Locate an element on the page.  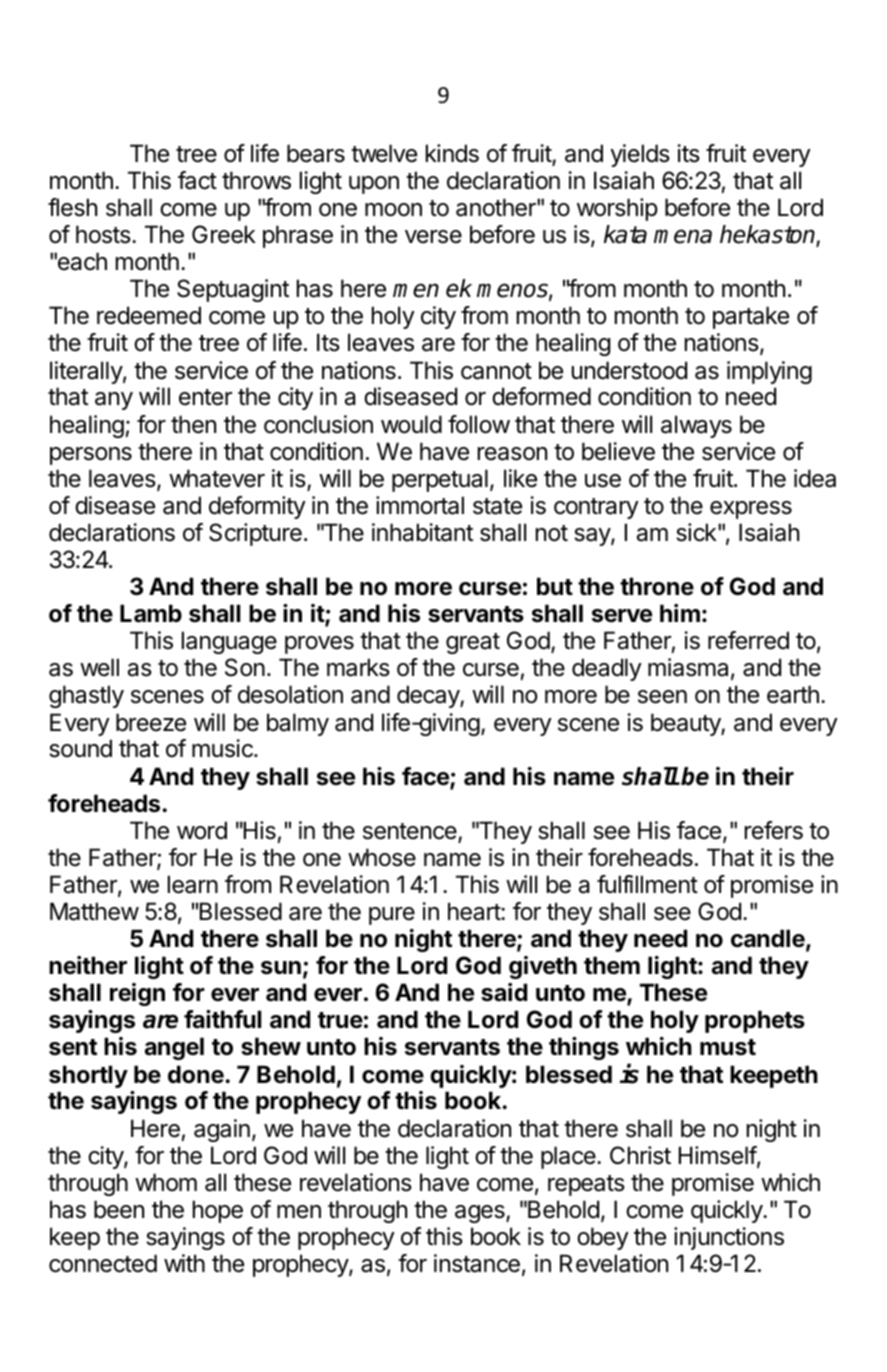
injunctions is located at coordinates (729, 1238).
